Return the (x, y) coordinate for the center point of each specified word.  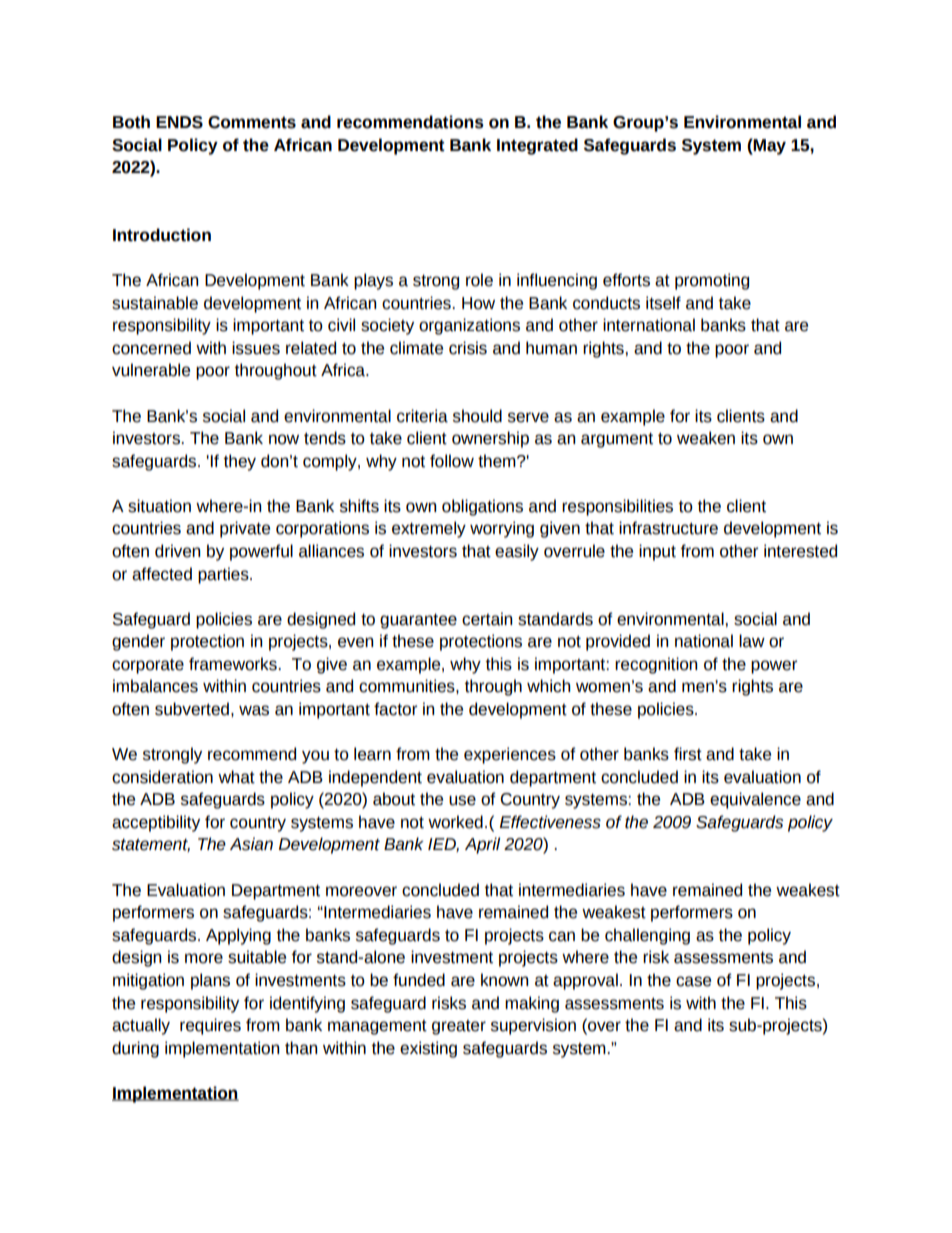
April (482, 845)
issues (256, 348)
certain (487, 619)
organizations (469, 326)
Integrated (537, 146)
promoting (712, 281)
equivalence (755, 800)
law (752, 641)
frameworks (234, 664)
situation (159, 506)
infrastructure (668, 528)
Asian (251, 844)
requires (210, 1026)
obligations (482, 507)
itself (663, 303)
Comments (252, 122)
